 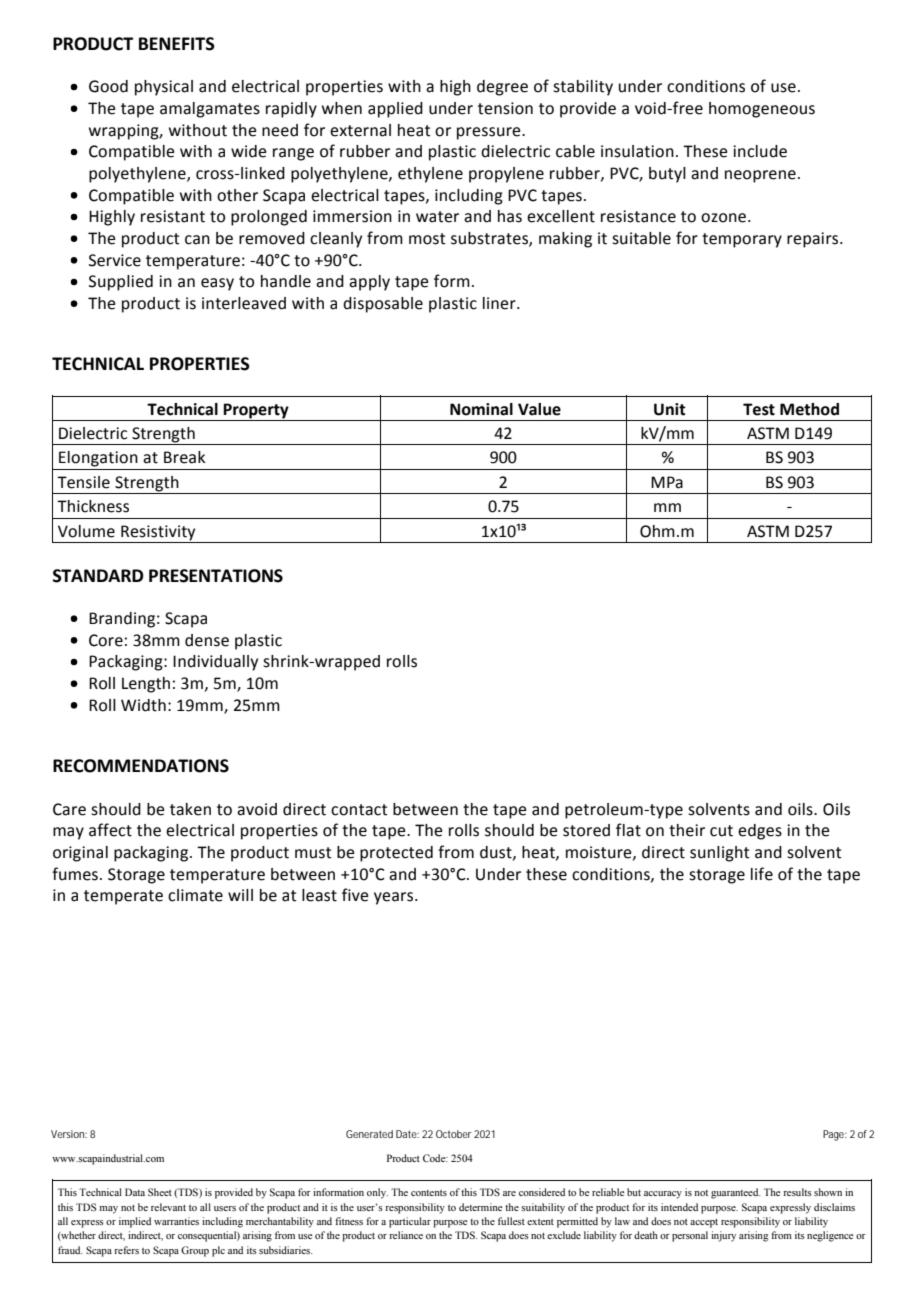 I want to click on protected, so click(x=396, y=854).
